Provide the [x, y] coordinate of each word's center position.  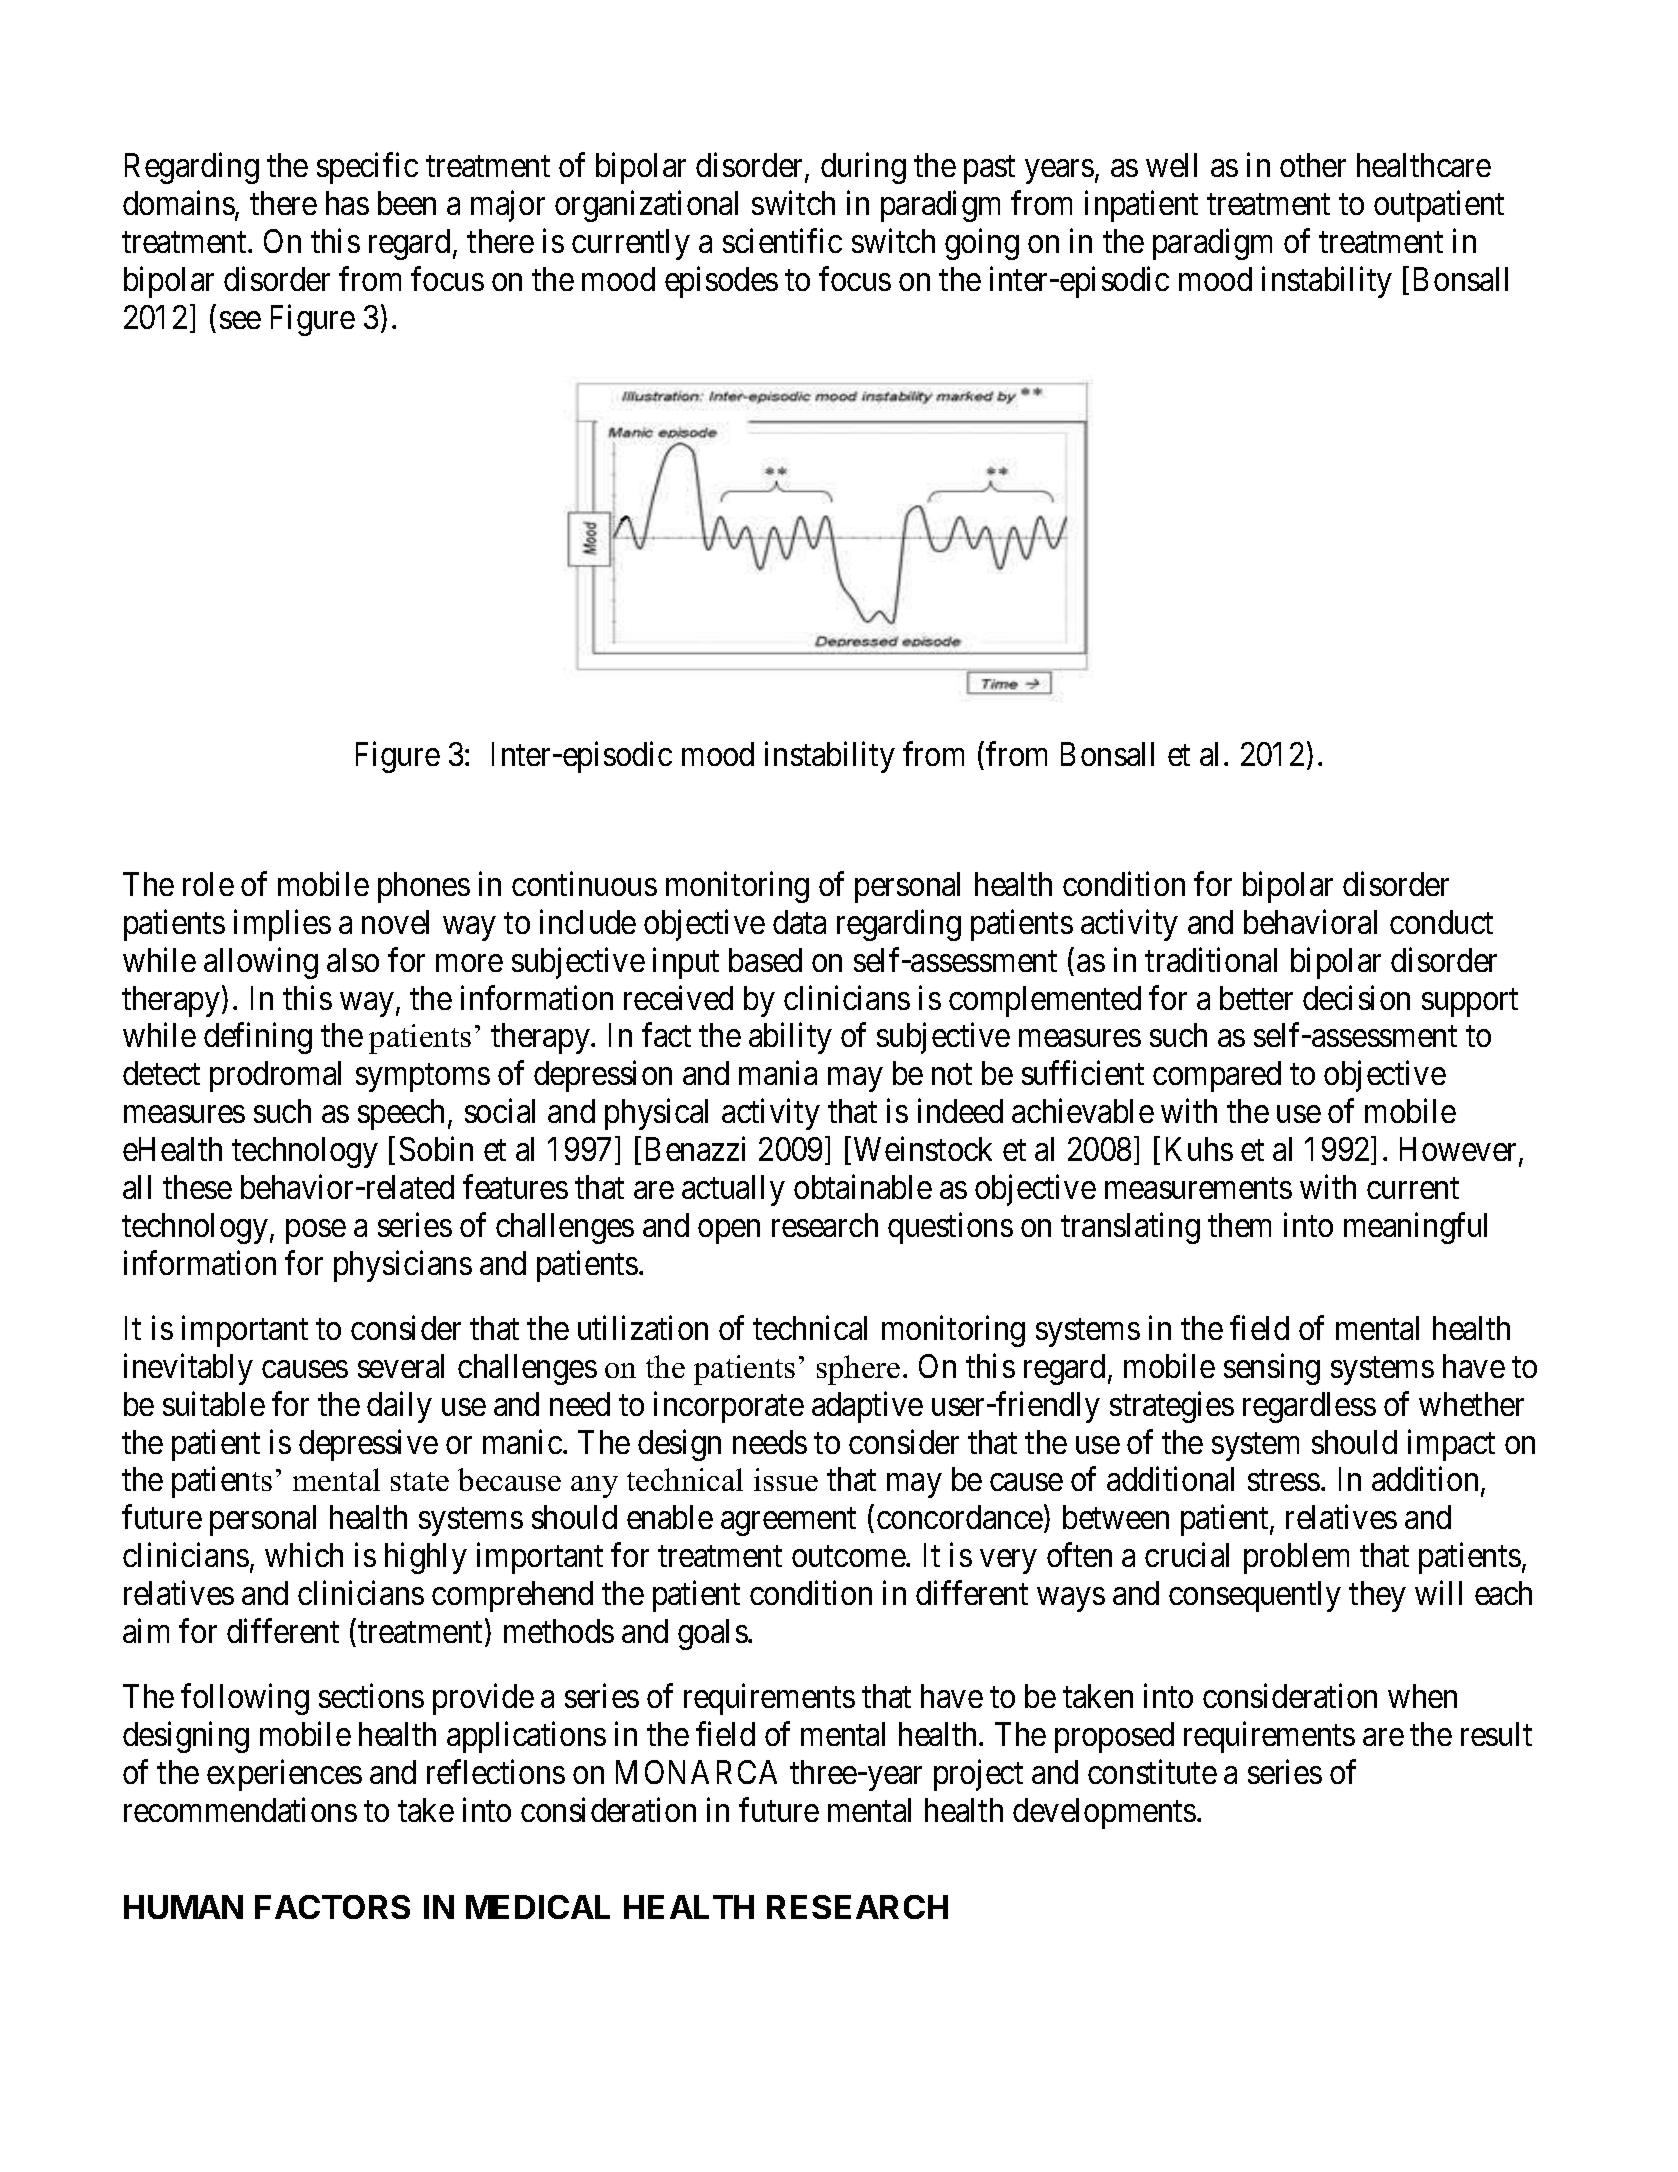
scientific [782, 241]
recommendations [240, 1810]
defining [258, 1038]
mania [778, 1073]
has [347, 203]
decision [1356, 997]
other [1313, 165]
